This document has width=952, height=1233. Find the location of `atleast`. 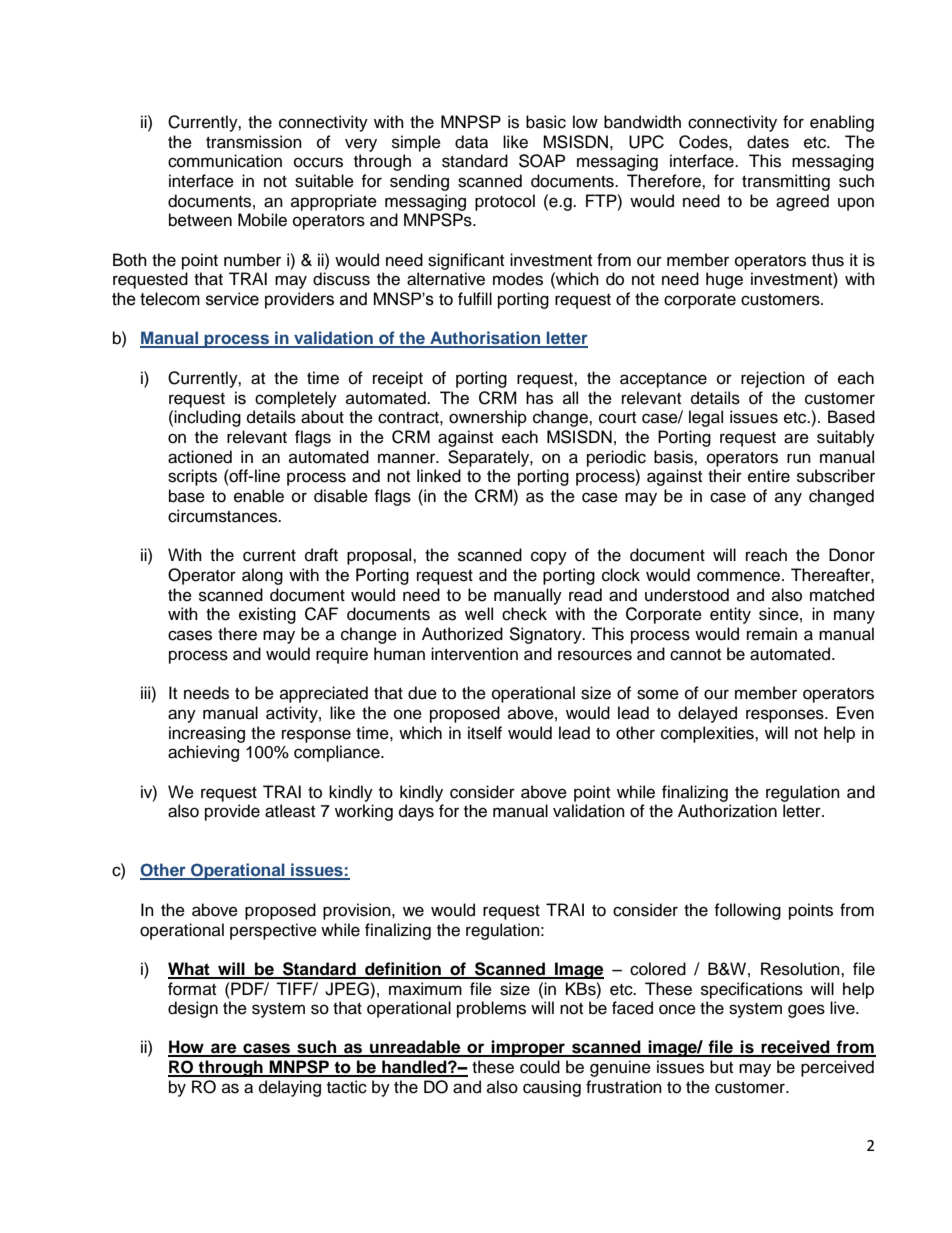

atleast is located at coordinates (290, 811).
